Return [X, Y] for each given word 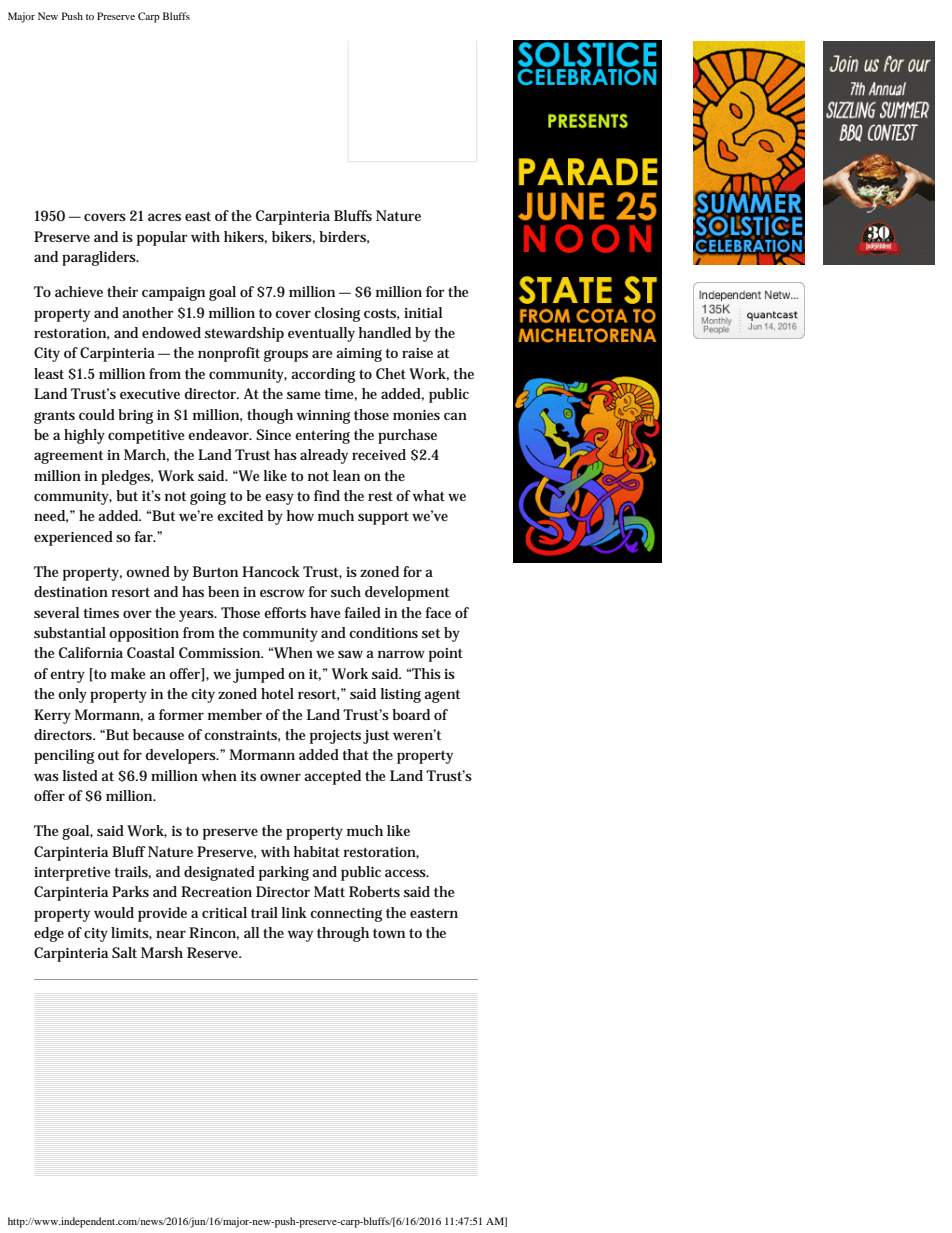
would [114, 912]
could [97, 414]
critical [224, 912]
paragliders [100, 258]
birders [344, 237]
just [376, 737]
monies [416, 415]
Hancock [271, 571]
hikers [245, 237]
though [270, 416]
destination [71, 591]
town [389, 933]
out [108, 755]
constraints [242, 736]
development [407, 593]
